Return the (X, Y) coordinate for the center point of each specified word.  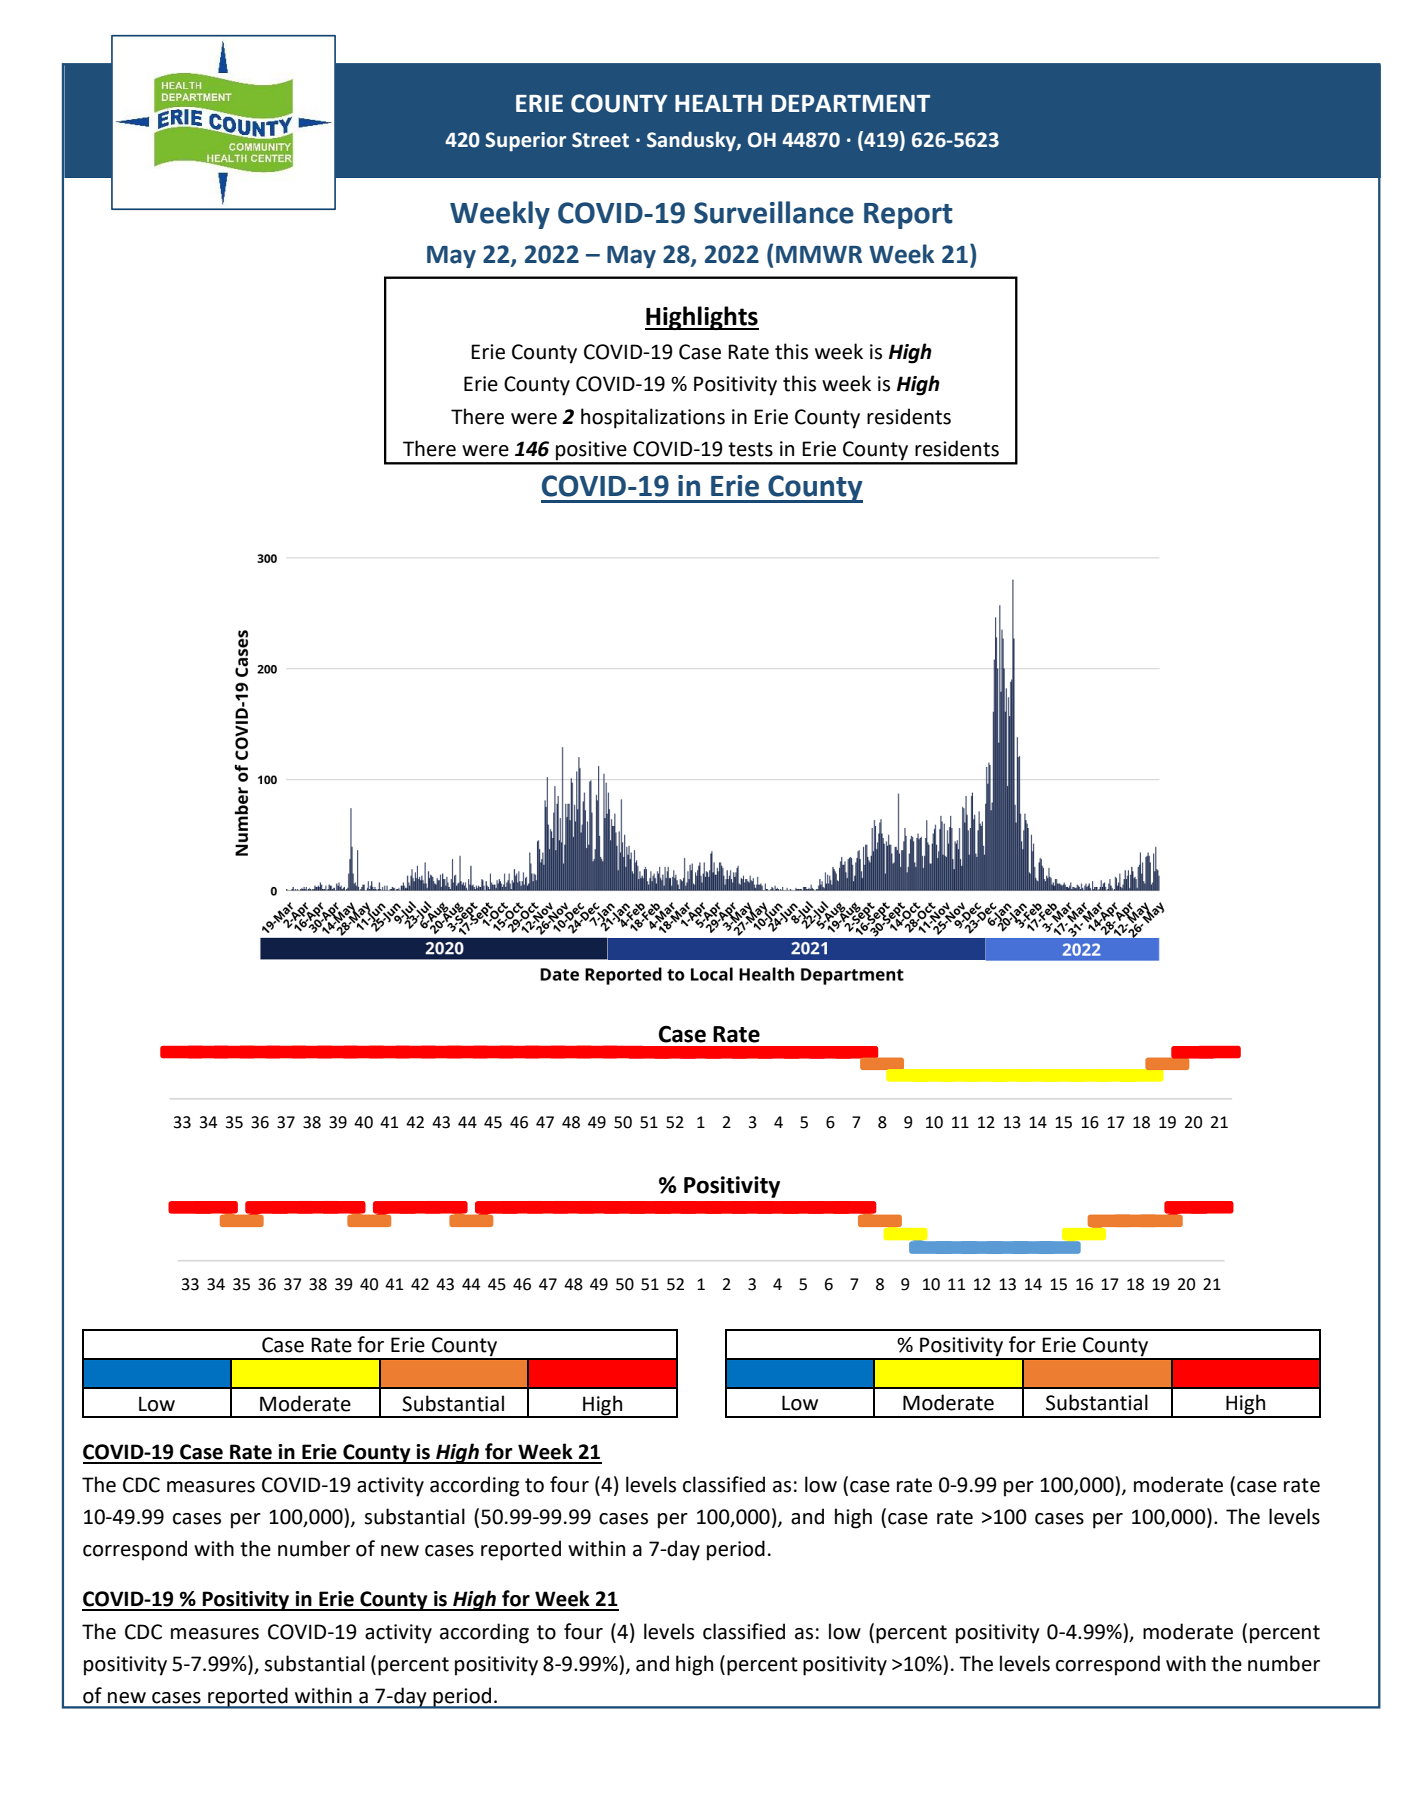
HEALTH (718, 103)
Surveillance (774, 212)
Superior (525, 142)
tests (750, 449)
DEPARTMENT (851, 103)
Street (600, 140)
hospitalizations (653, 418)
